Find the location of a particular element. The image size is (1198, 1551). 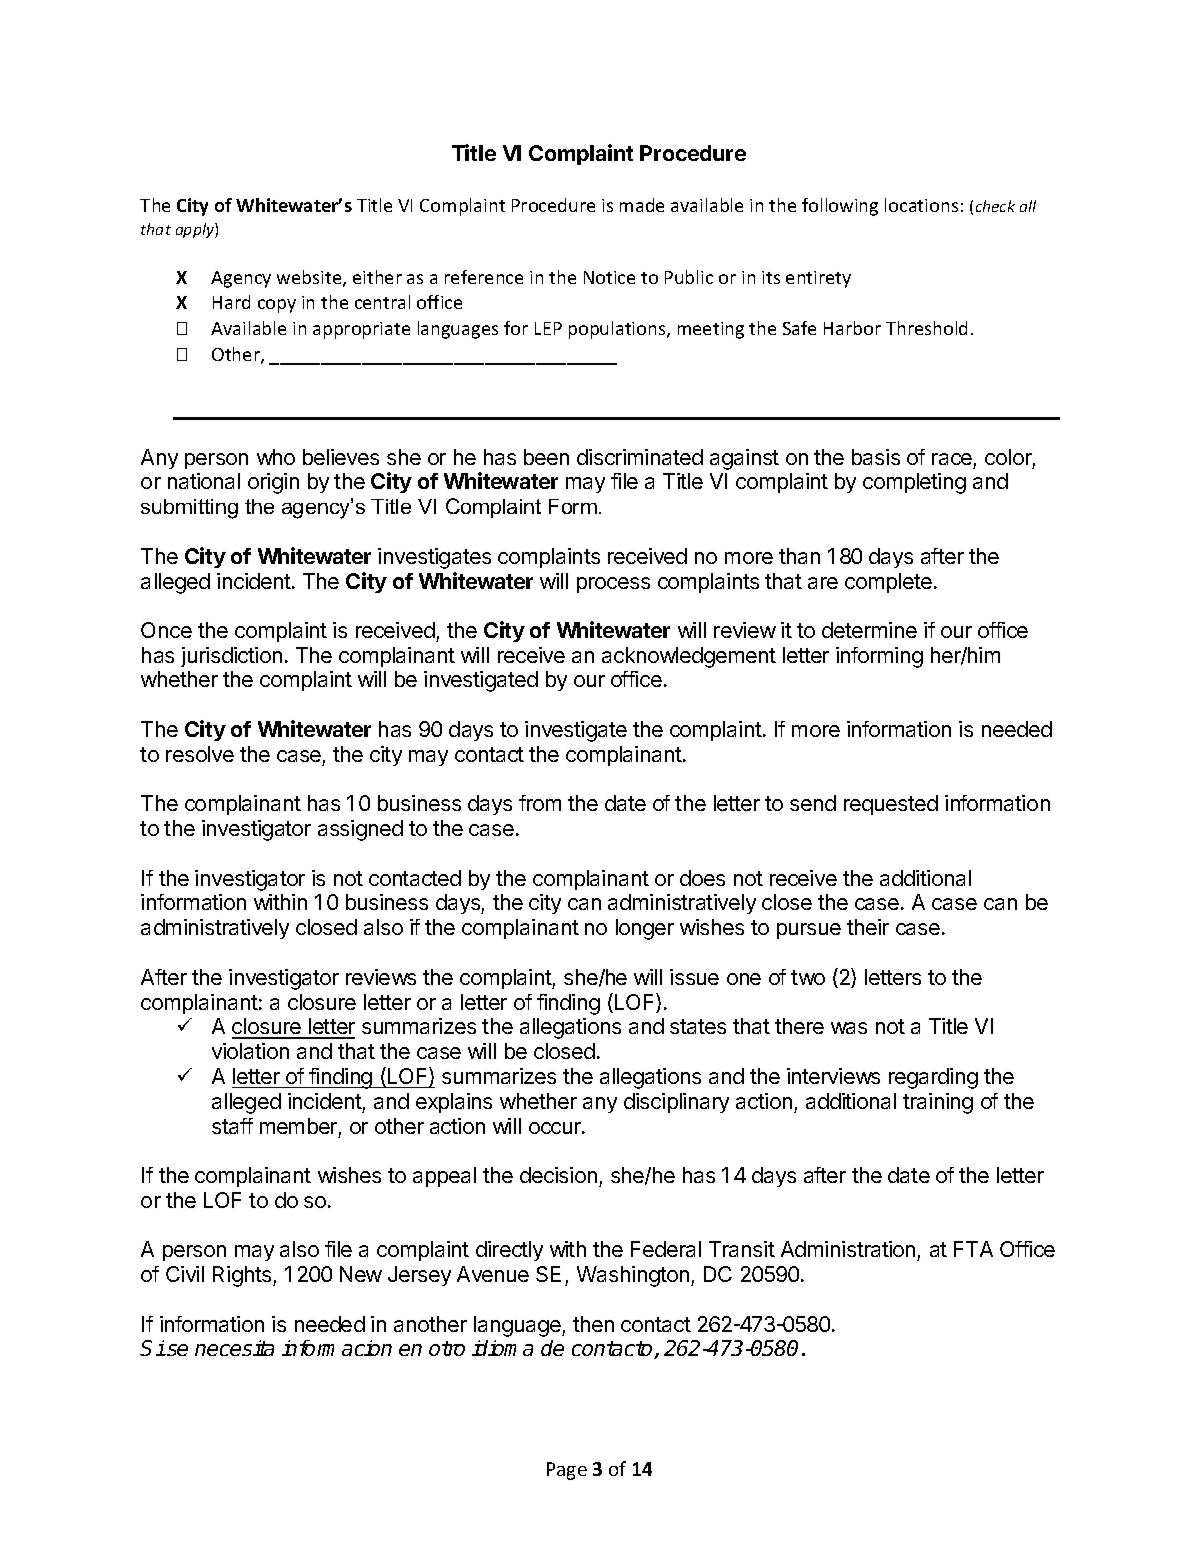

assigned is located at coordinates (360, 830).
